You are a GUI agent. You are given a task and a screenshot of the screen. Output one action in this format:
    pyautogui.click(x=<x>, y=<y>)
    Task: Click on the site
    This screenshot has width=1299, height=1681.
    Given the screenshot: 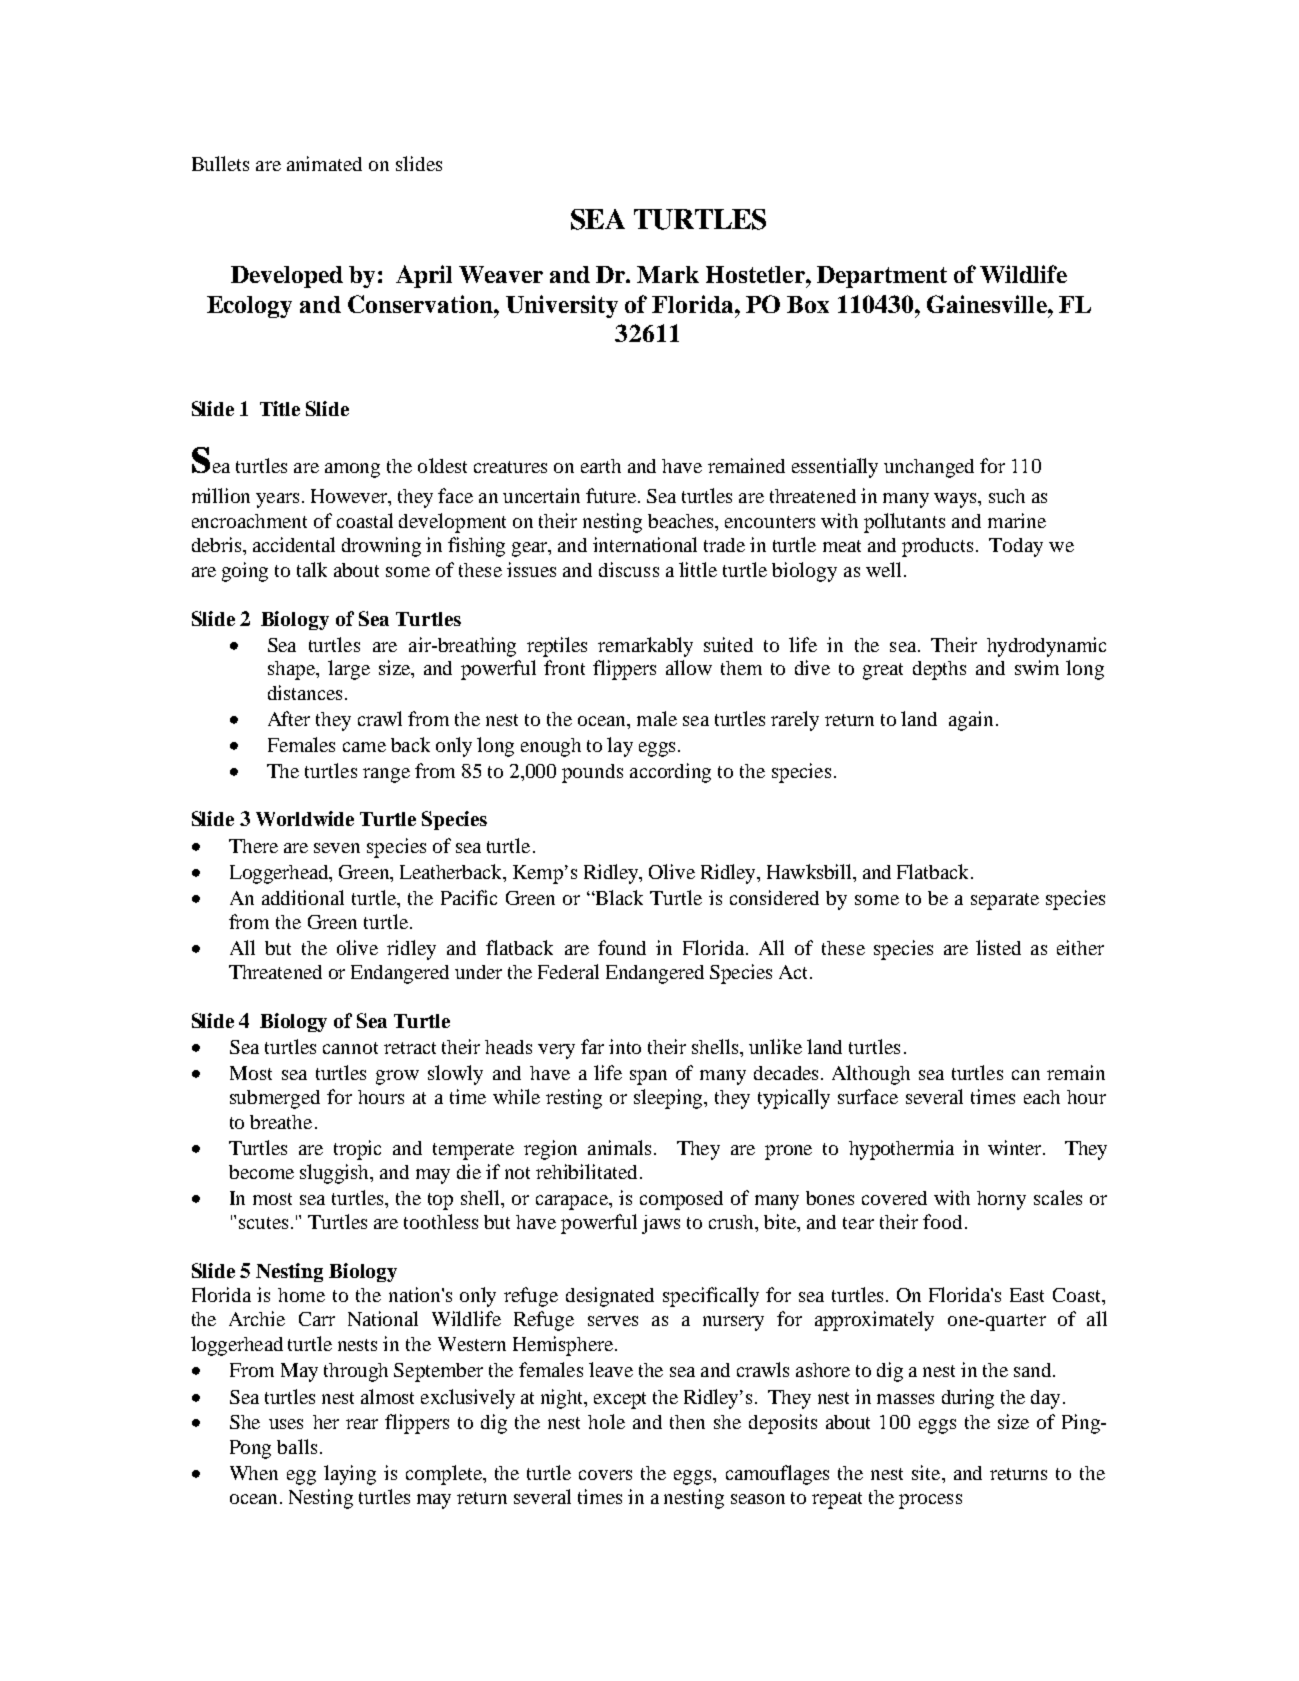 What is the action you would take?
    pyautogui.click(x=927, y=1472)
